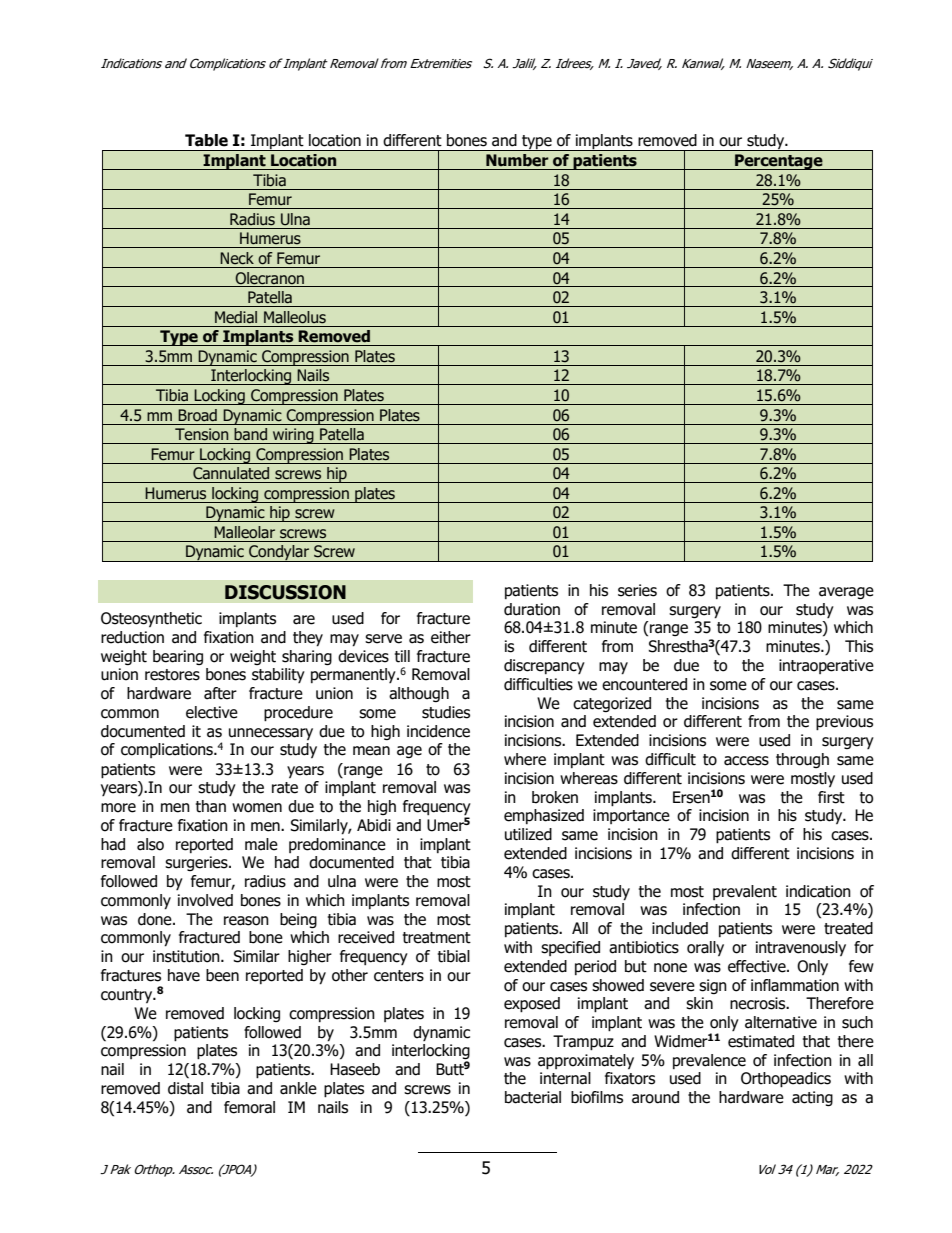 Image resolution: width=952 pixels, height=1233 pixels. I want to click on bearing, so click(178, 657).
